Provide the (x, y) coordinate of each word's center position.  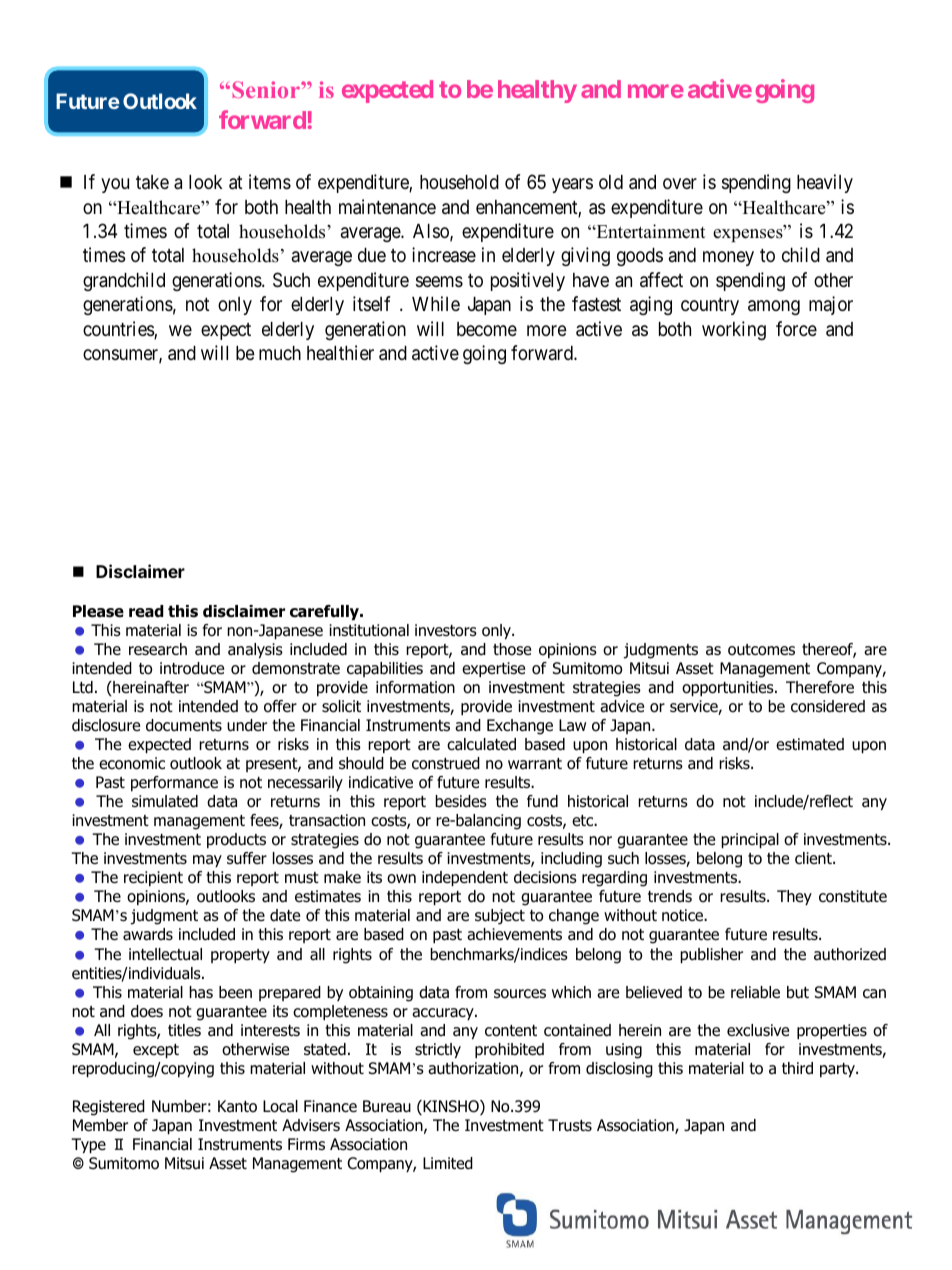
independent (465, 878)
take (152, 182)
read (146, 611)
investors (446, 630)
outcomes (761, 650)
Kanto (237, 1106)
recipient (153, 878)
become (487, 329)
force (796, 328)
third (797, 1068)
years (572, 185)
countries (119, 330)
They (794, 897)
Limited (448, 1163)
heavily (825, 183)
